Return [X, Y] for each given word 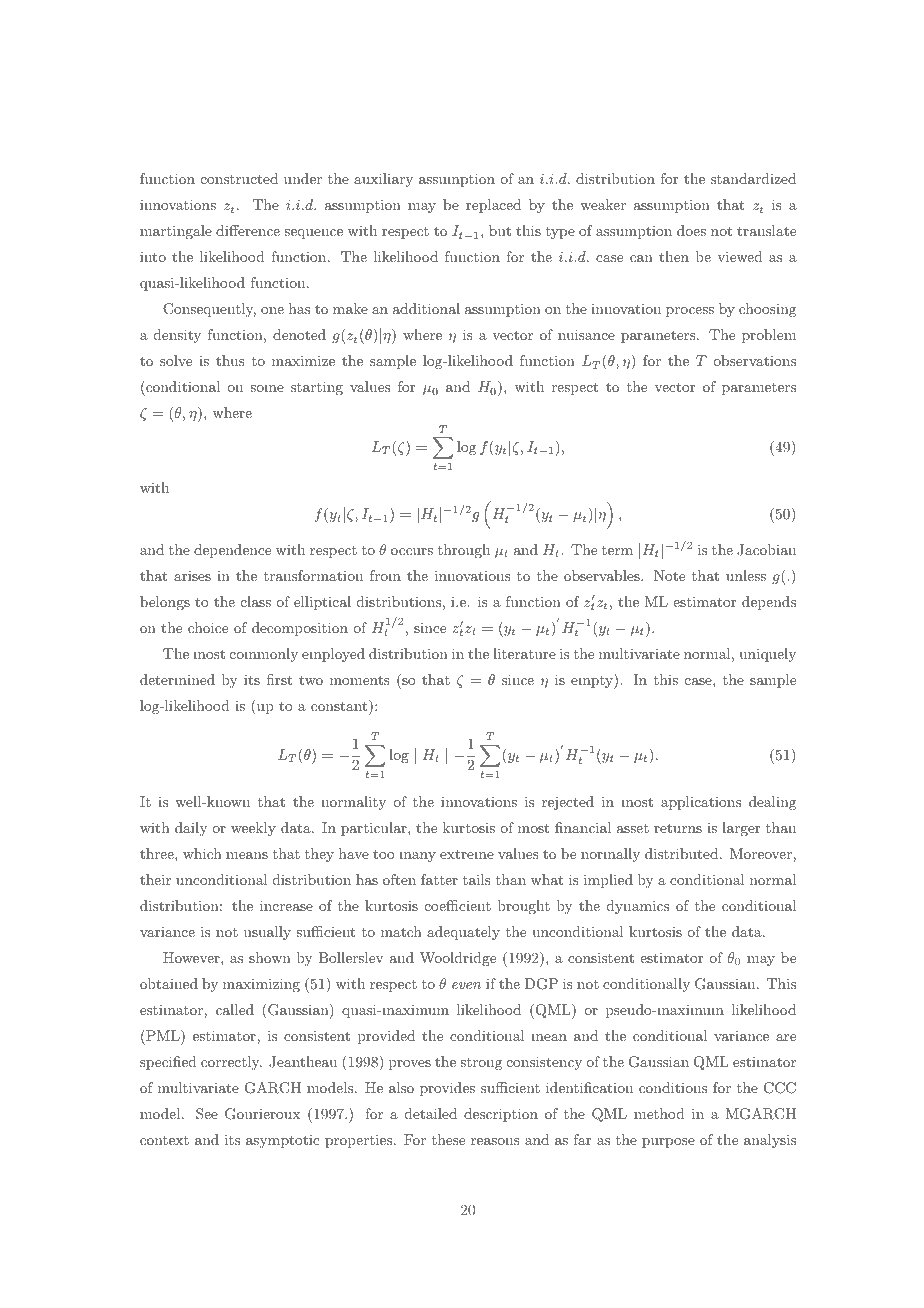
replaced [493, 206]
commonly [264, 655]
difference [248, 230]
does [691, 230]
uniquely [767, 655]
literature [524, 653]
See [207, 1114]
